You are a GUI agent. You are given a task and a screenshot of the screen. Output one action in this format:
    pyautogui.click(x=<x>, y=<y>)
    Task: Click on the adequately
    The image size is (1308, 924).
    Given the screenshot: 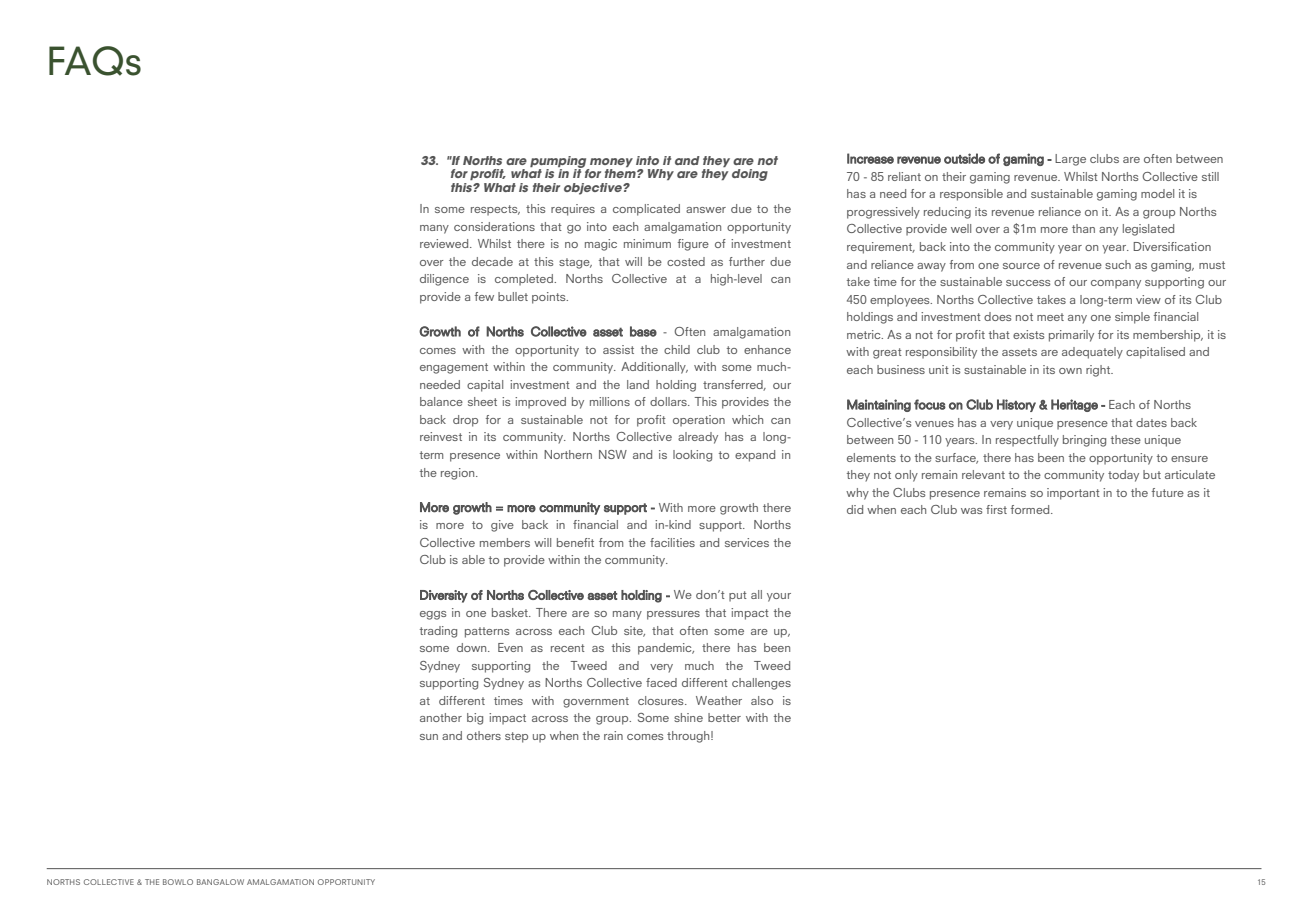 What is the action you would take?
    pyautogui.click(x=1092, y=353)
